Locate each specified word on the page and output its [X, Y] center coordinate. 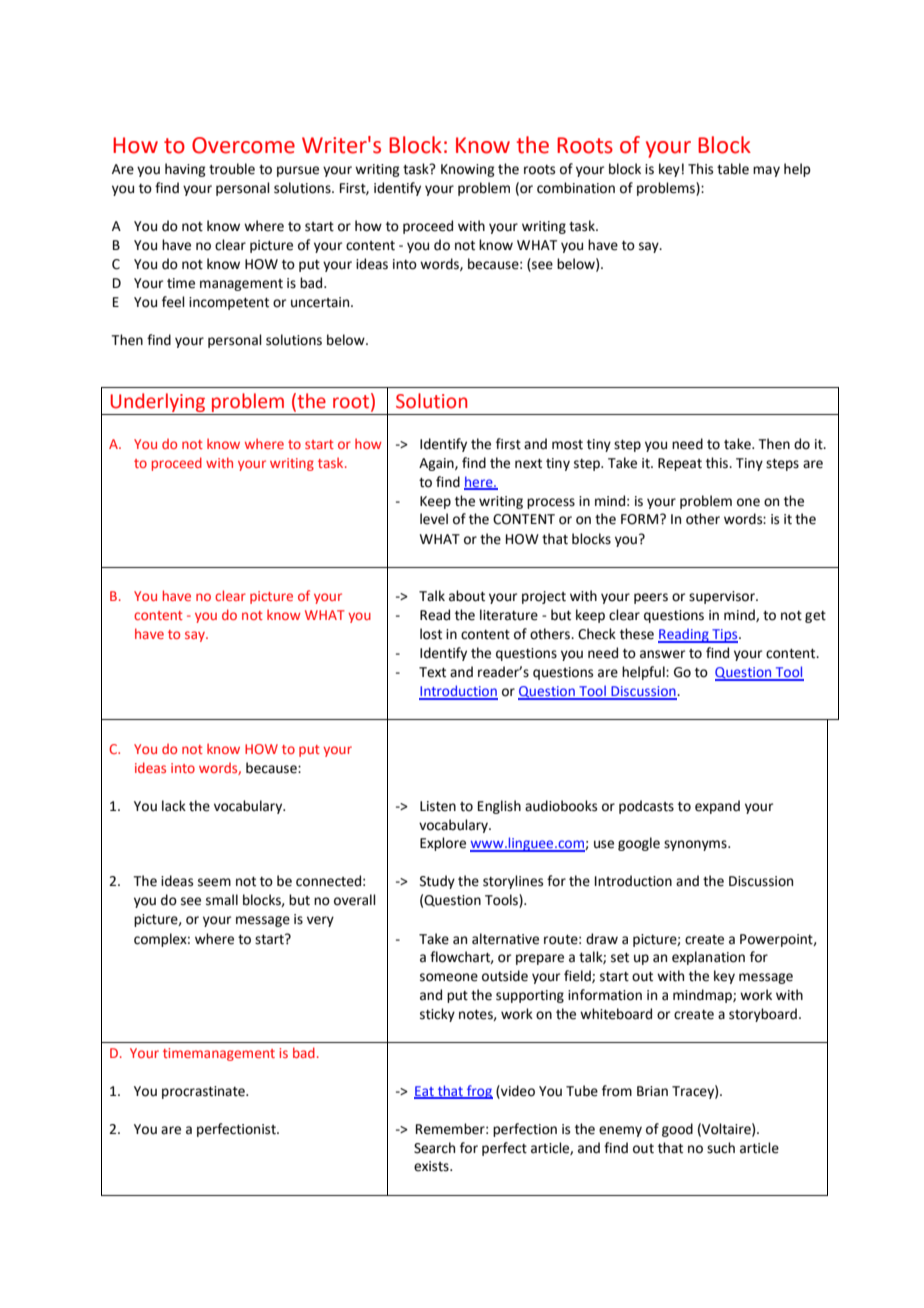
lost [431, 634]
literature [509, 615]
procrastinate [204, 1092]
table [733, 169]
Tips [725, 636]
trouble [232, 169]
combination [576, 188]
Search [434, 1148]
